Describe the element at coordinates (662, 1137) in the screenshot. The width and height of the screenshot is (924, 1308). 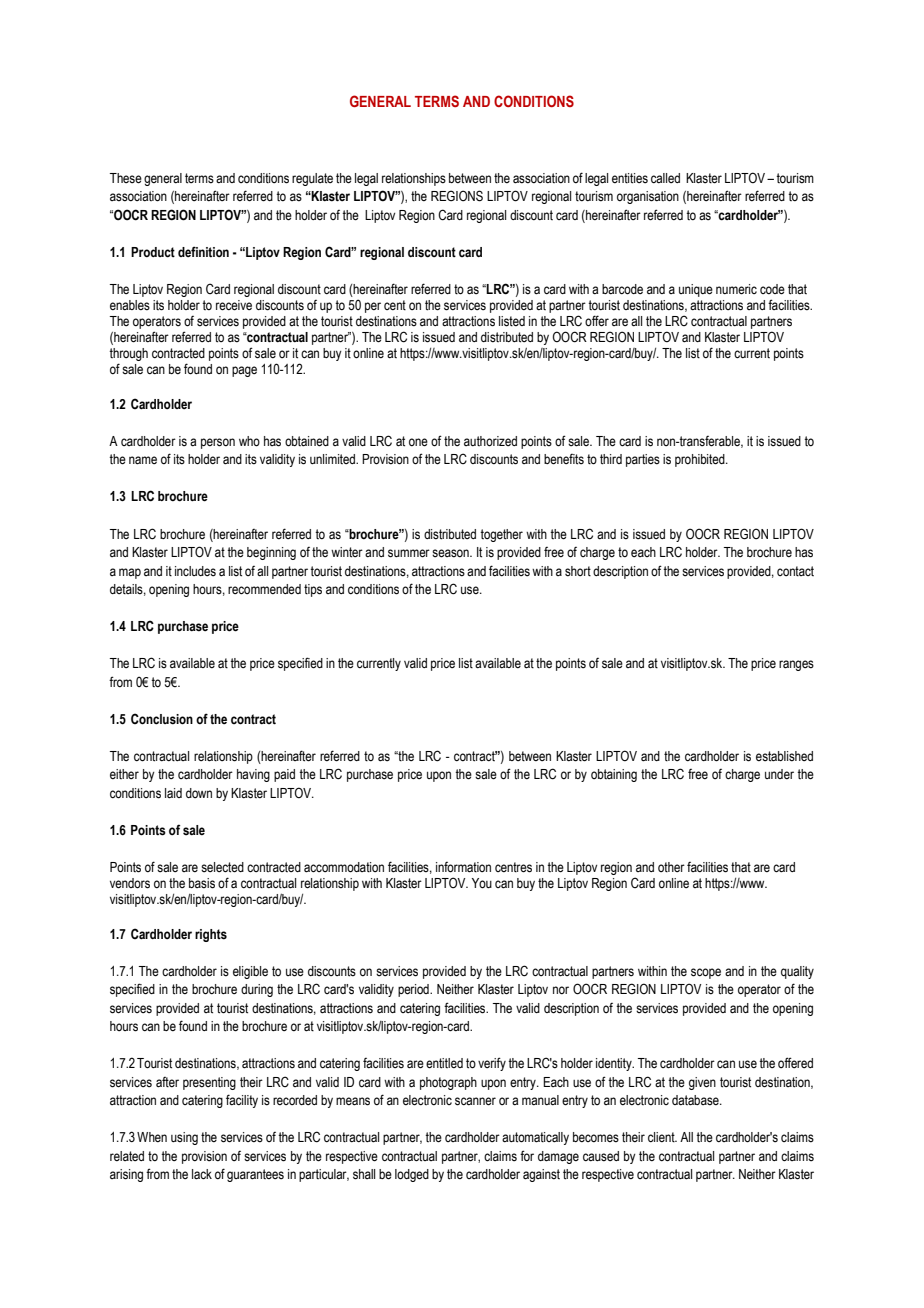
I see `client` at that location.
